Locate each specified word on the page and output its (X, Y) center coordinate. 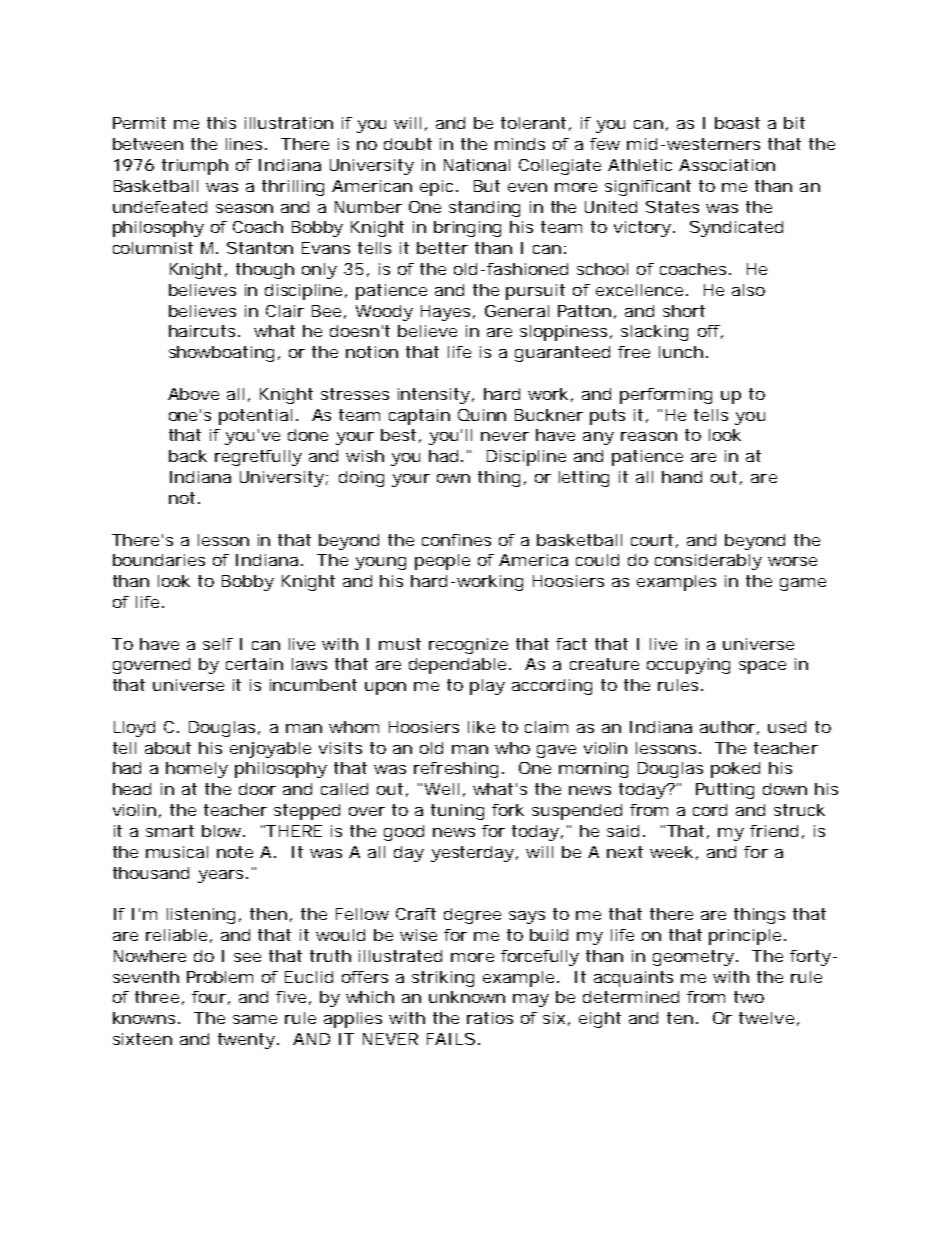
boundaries (159, 560)
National (477, 165)
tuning (457, 812)
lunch (681, 352)
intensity (434, 396)
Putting (725, 791)
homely (197, 770)
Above (193, 394)
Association (727, 165)
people (442, 562)
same (255, 1019)
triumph (195, 167)
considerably (708, 562)
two (749, 997)
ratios (490, 1018)
